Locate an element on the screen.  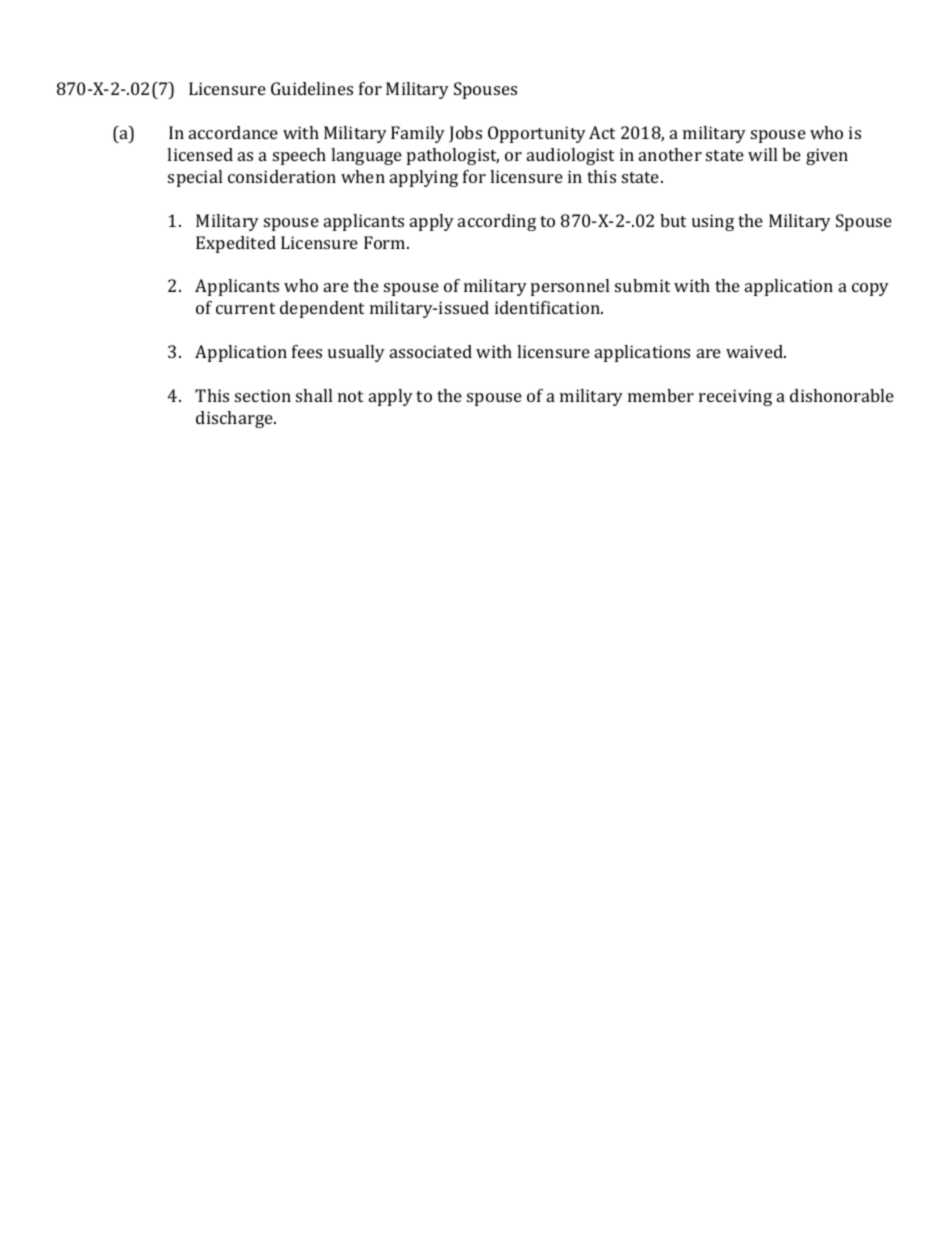
will is located at coordinates (762, 154).
